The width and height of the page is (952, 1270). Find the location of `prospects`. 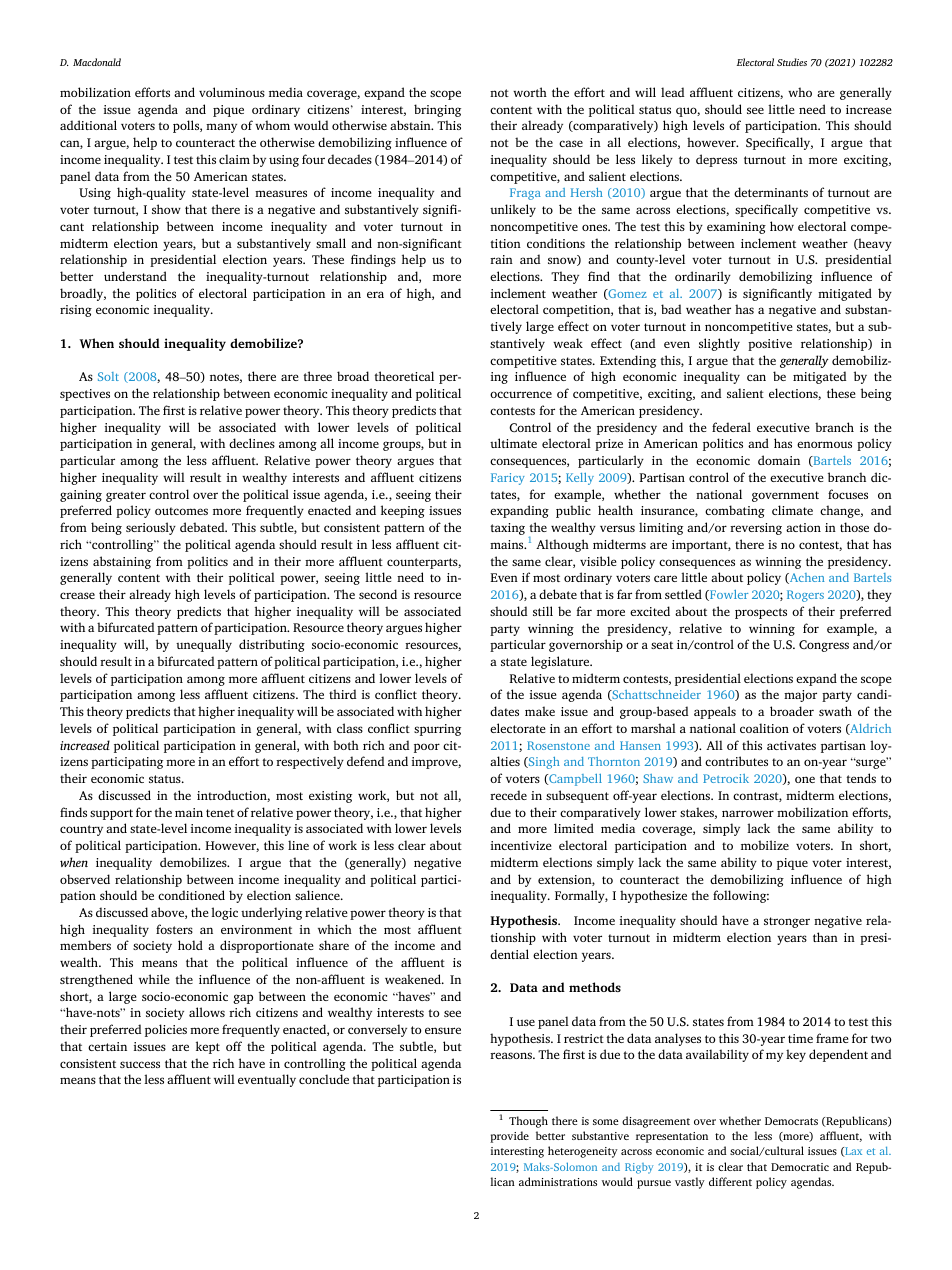

prospects is located at coordinates (761, 613).
